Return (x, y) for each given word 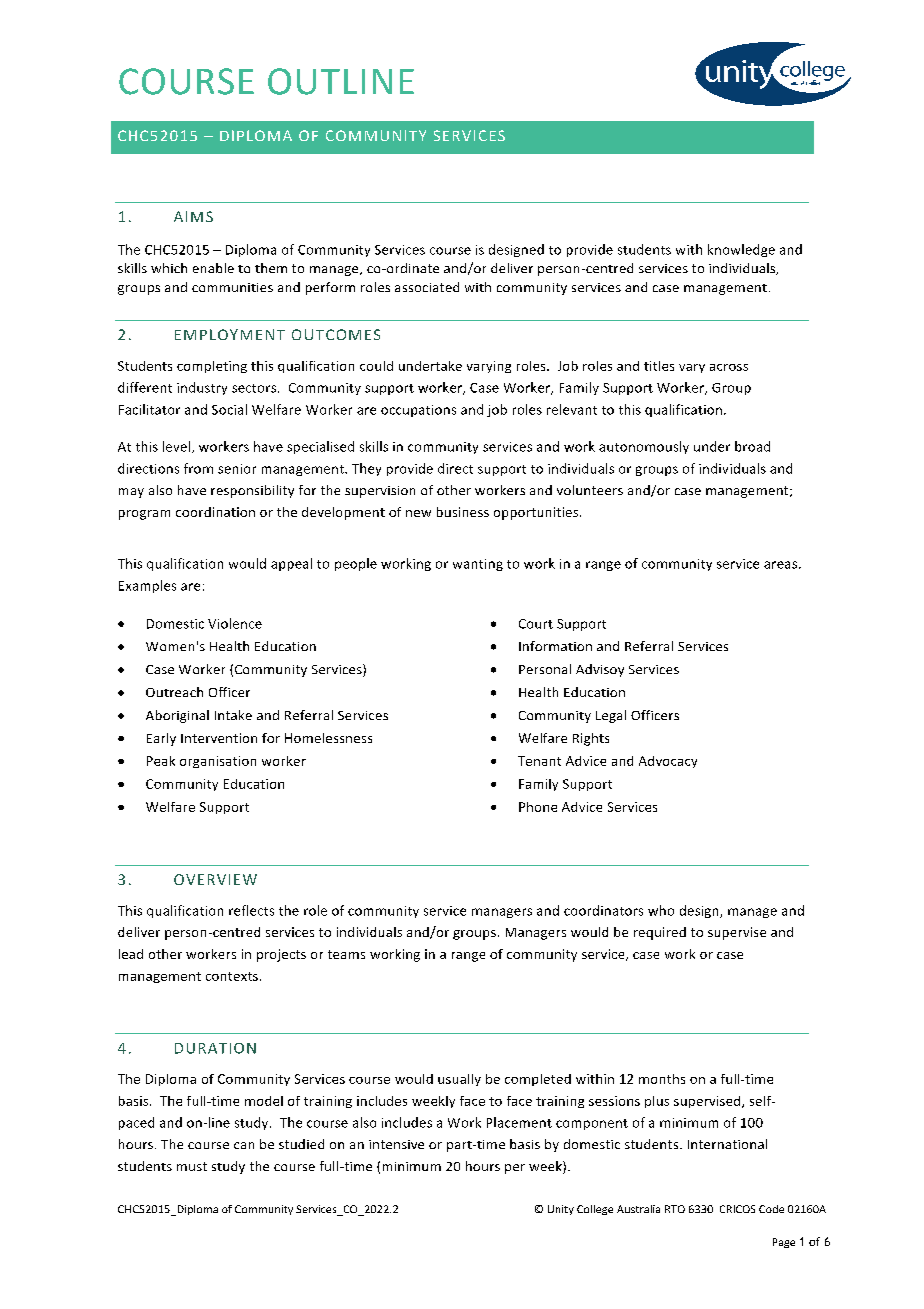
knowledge (741, 250)
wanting (478, 565)
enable (213, 268)
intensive (396, 1144)
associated (427, 287)
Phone (538, 807)
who (661, 910)
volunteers (590, 490)
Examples (147, 586)
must (192, 1166)
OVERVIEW (215, 879)
